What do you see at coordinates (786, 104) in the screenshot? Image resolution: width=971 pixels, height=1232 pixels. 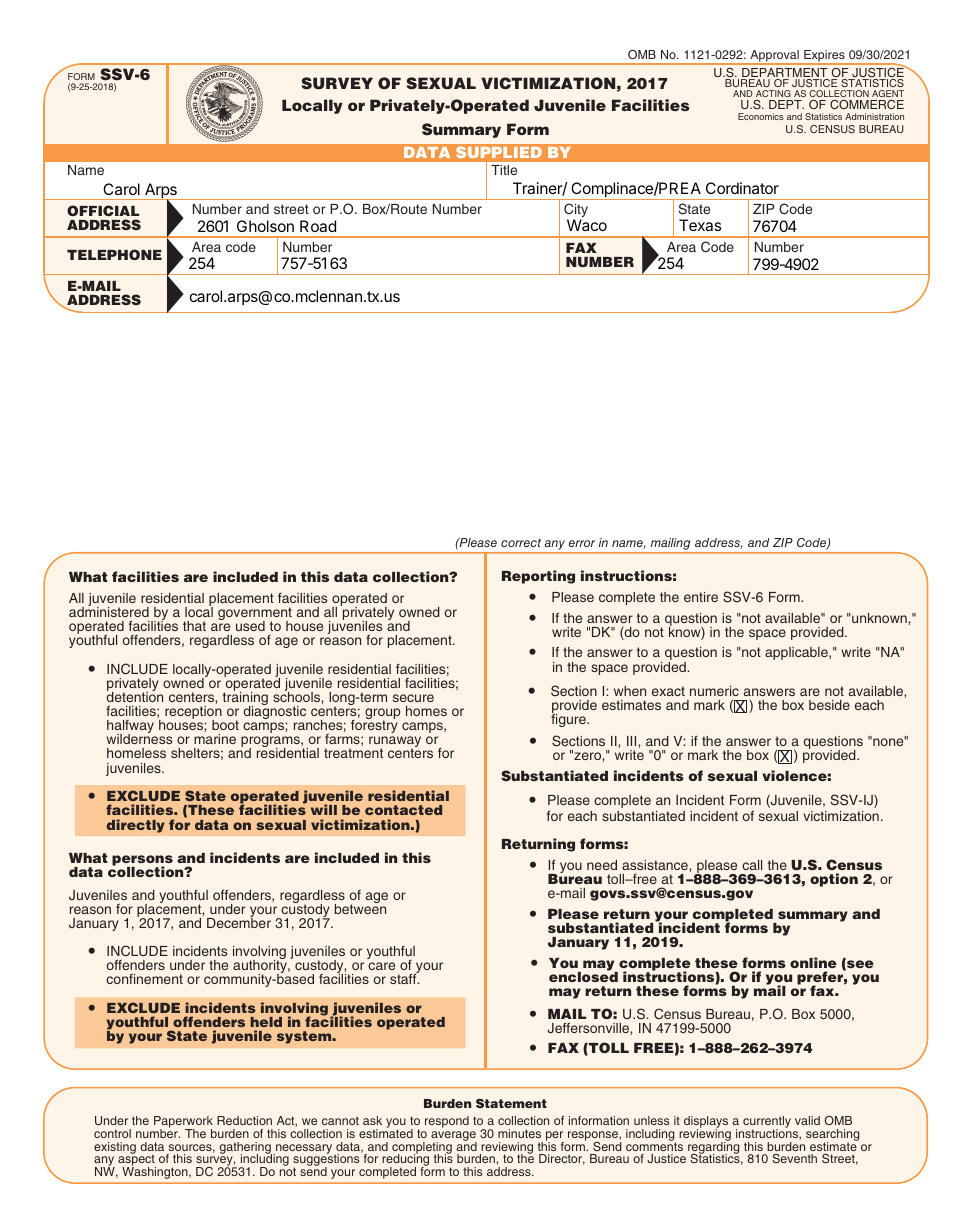 I see `DEPT` at bounding box center [786, 104].
